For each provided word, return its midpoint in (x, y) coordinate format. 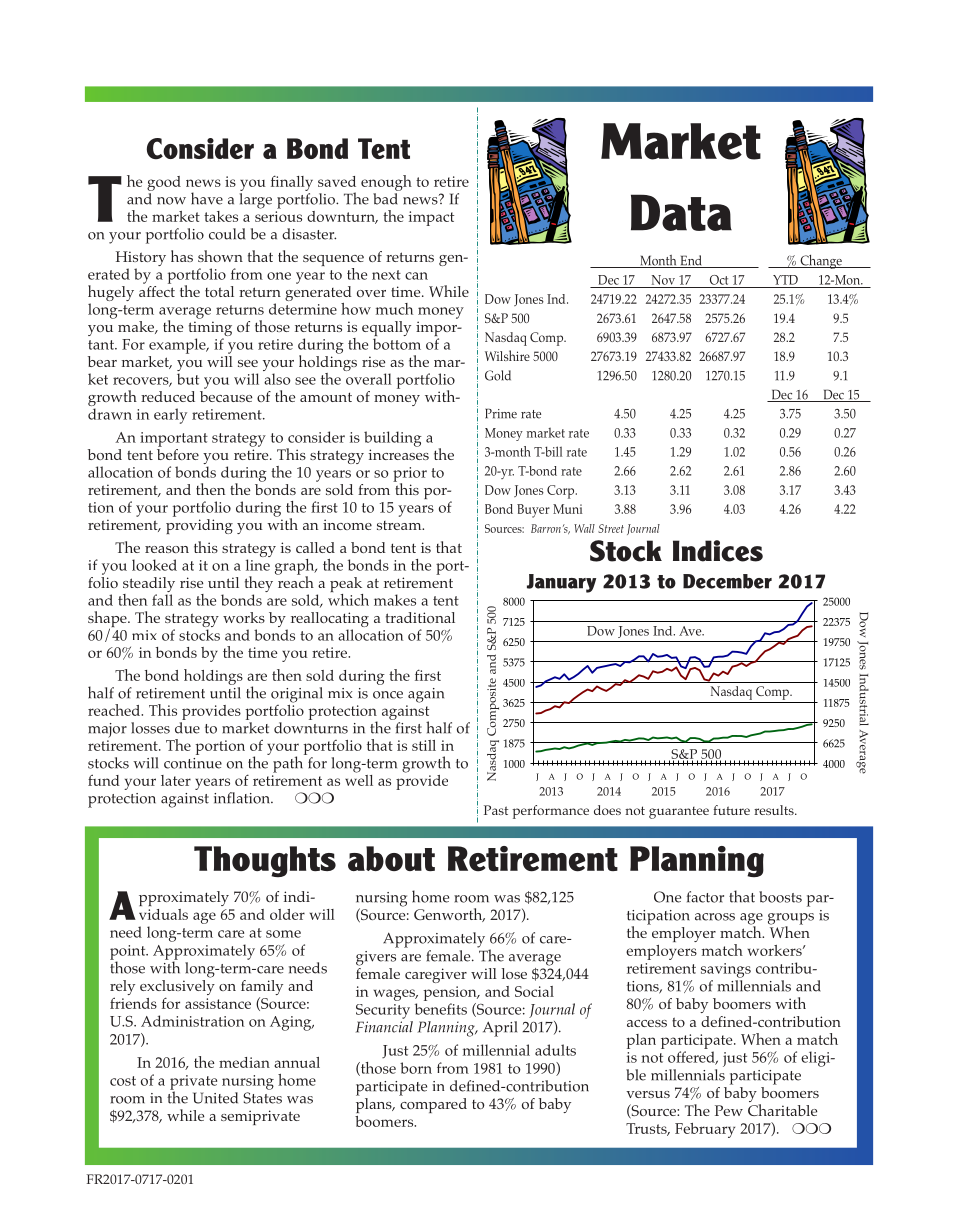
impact (431, 218)
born (416, 1068)
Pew (729, 1110)
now (171, 201)
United (215, 1098)
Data (681, 212)
